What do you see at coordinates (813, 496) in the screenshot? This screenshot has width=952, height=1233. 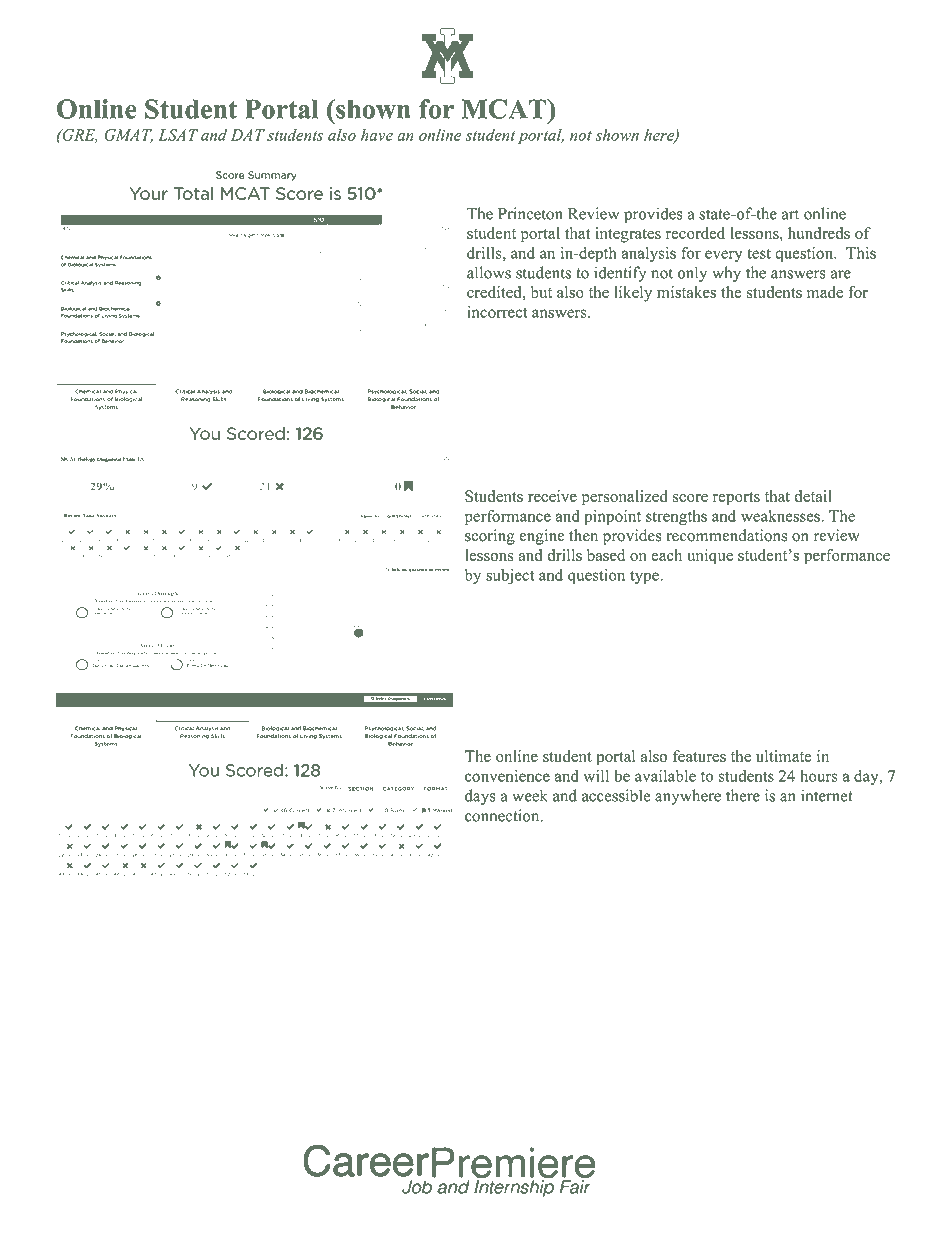 I see `detail` at bounding box center [813, 496].
